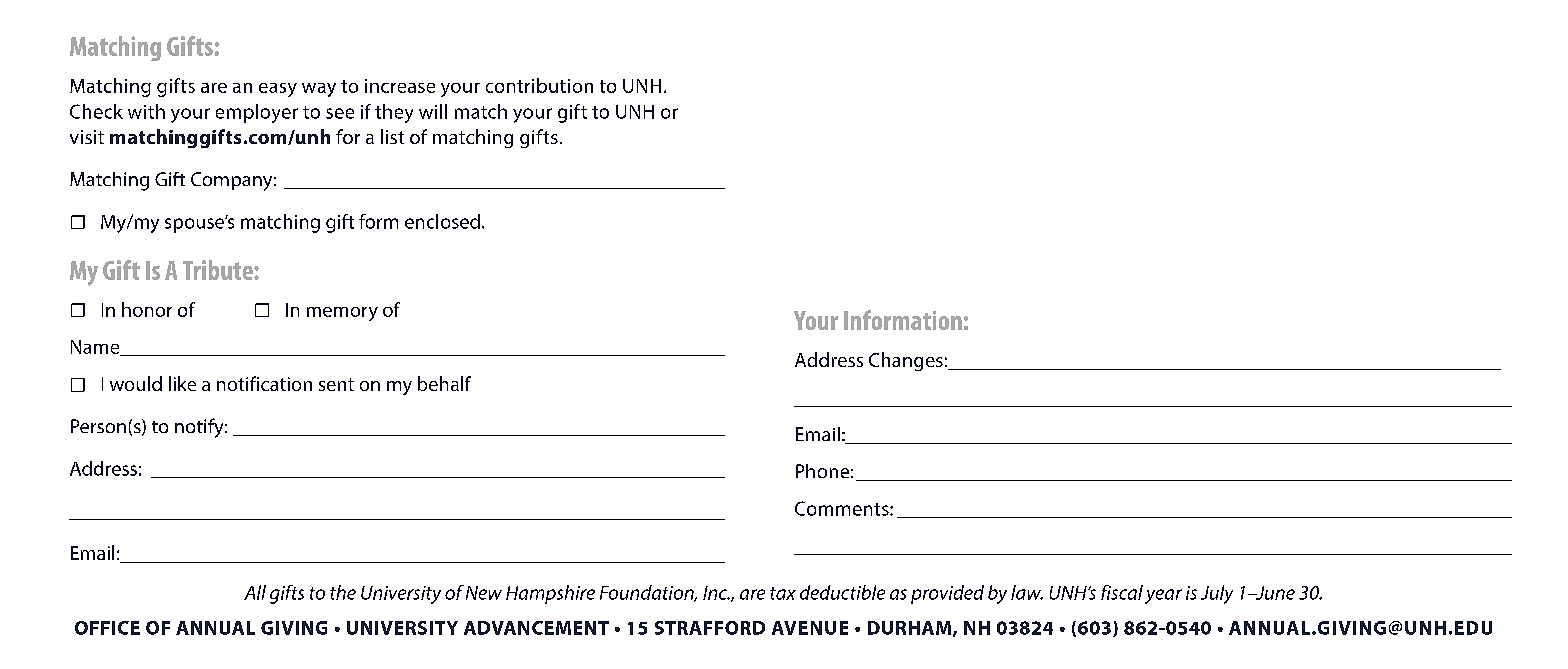 The width and height of the document is (1568, 669). I want to click on will, so click(433, 111).
